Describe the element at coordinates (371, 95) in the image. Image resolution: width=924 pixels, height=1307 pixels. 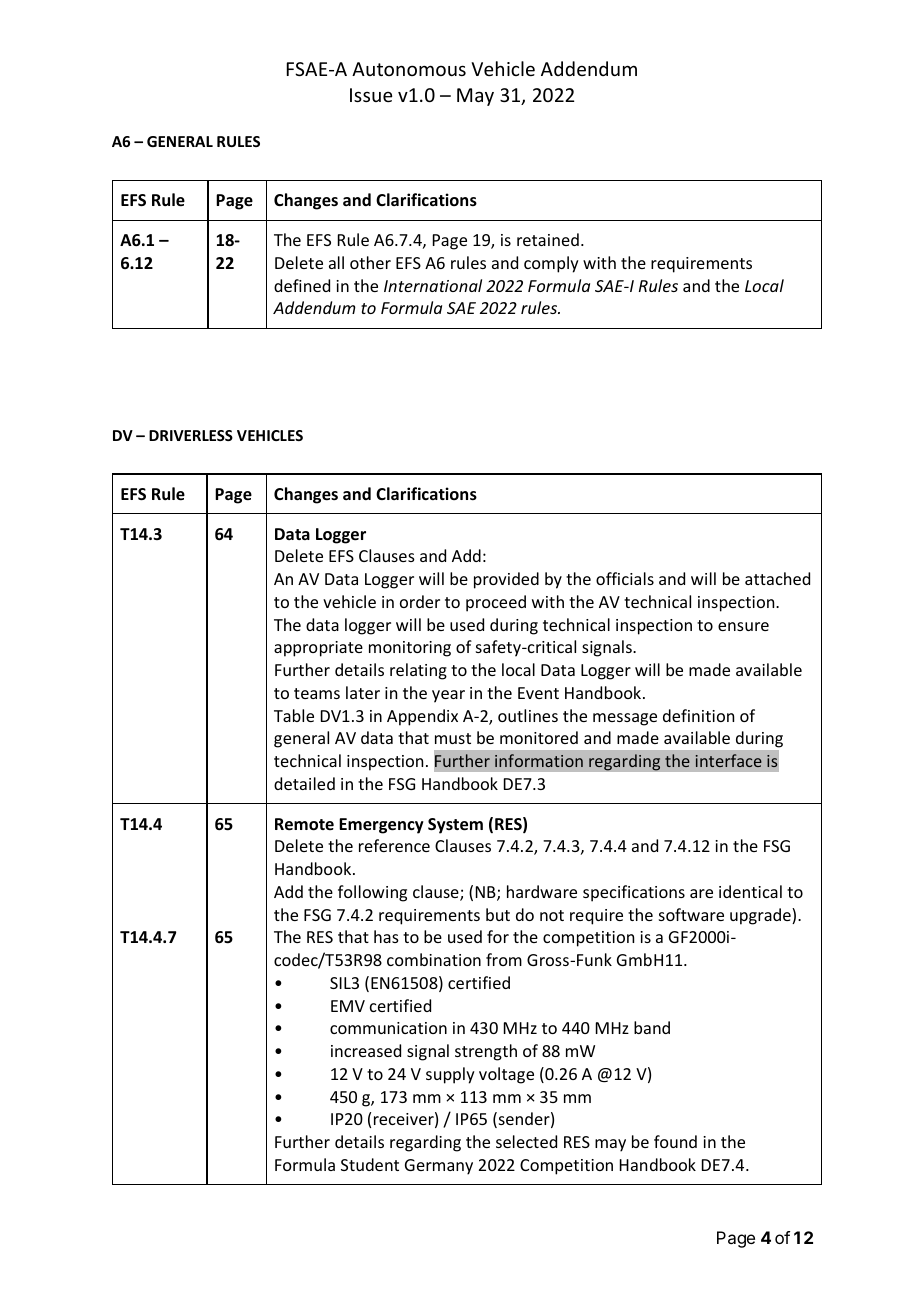
I see `Issue` at that location.
